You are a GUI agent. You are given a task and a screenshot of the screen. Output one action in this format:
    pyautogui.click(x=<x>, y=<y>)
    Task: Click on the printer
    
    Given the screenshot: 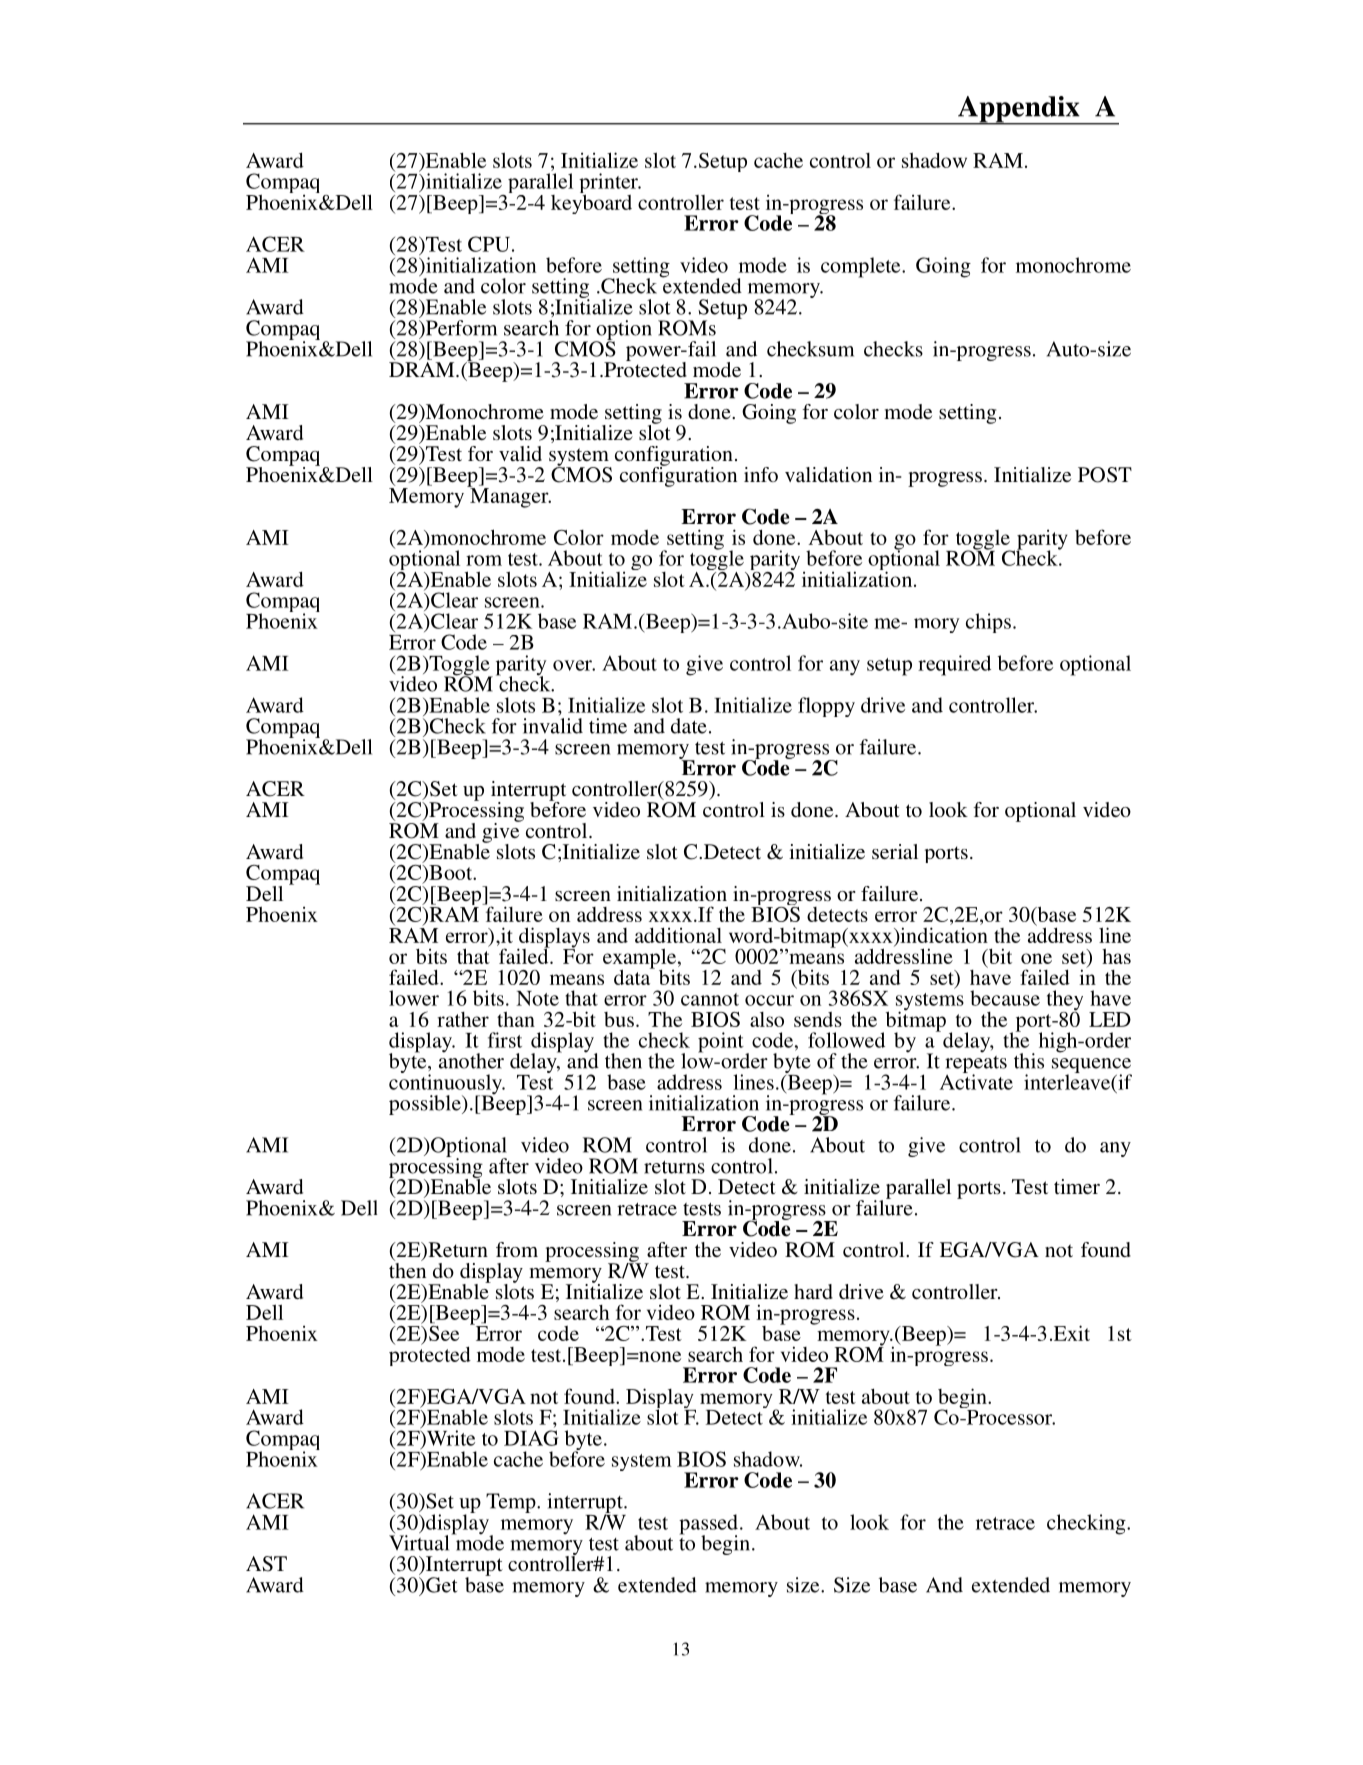 What is the action you would take?
    pyautogui.click(x=609, y=184)
